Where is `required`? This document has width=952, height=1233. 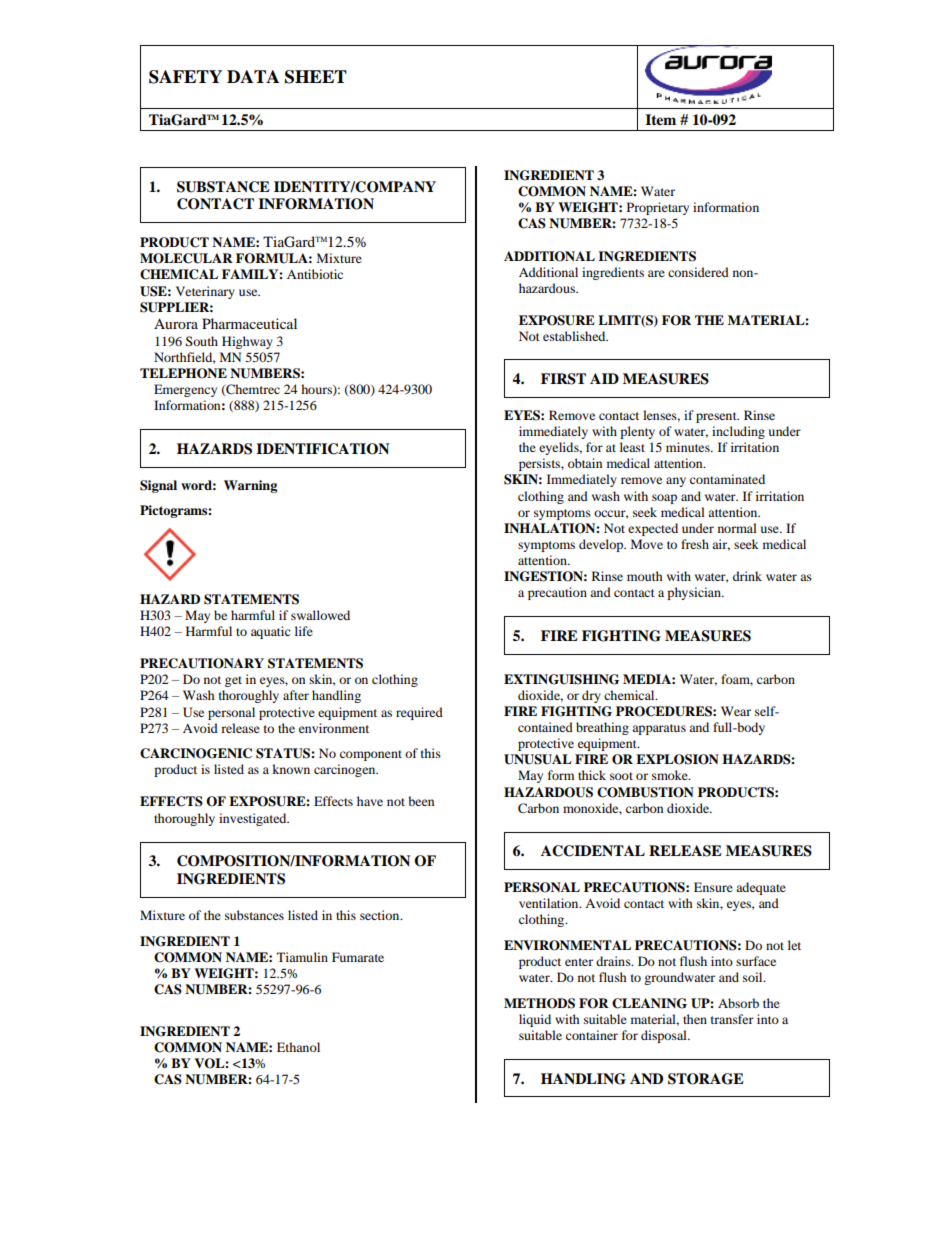 required is located at coordinates (419, 713).
